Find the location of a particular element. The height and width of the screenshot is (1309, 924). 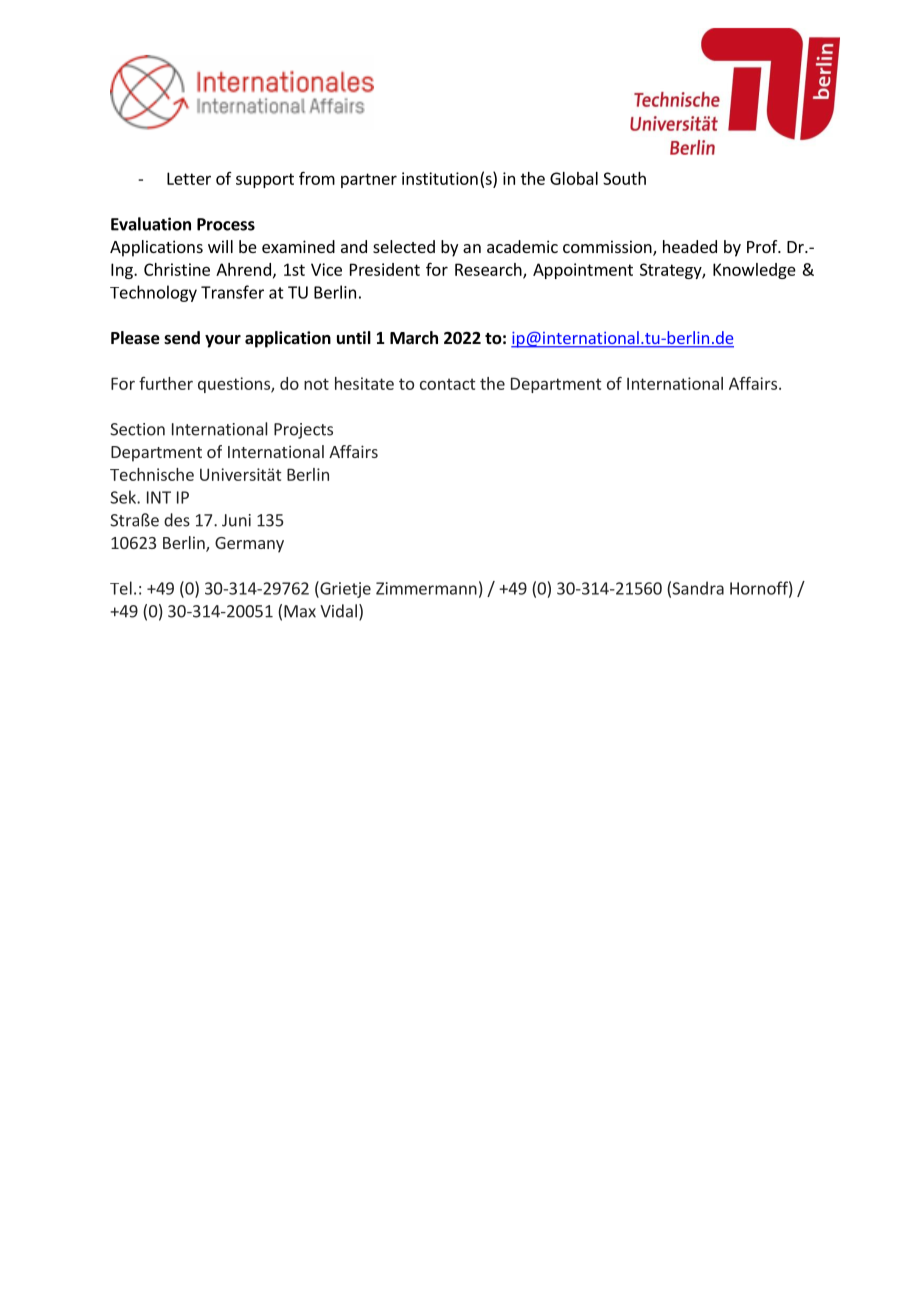

send is located at coordinates (182, 338).
